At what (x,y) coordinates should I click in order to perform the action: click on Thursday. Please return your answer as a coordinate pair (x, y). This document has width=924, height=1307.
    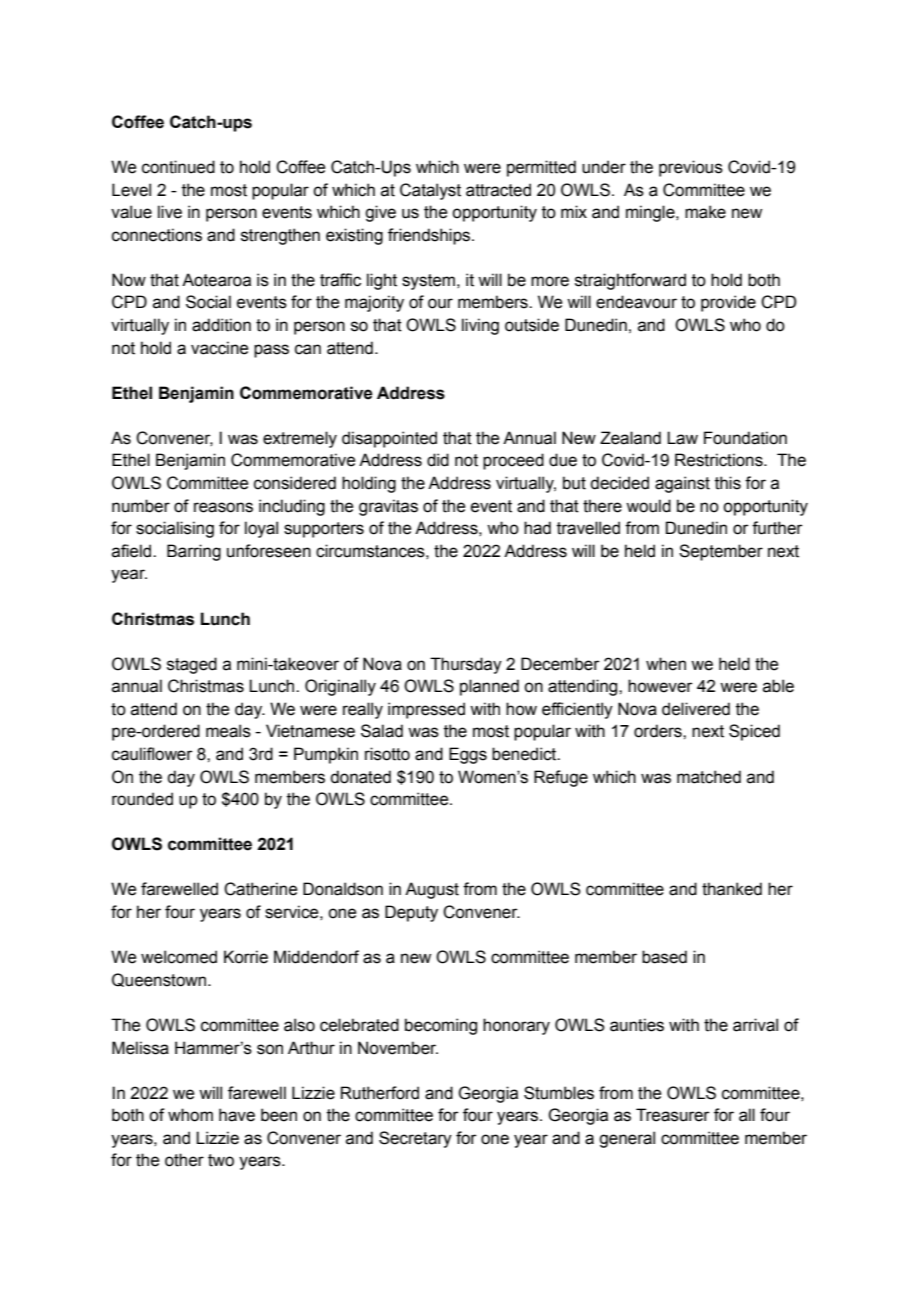
    Looking at the image, I should click on (466, 665).
